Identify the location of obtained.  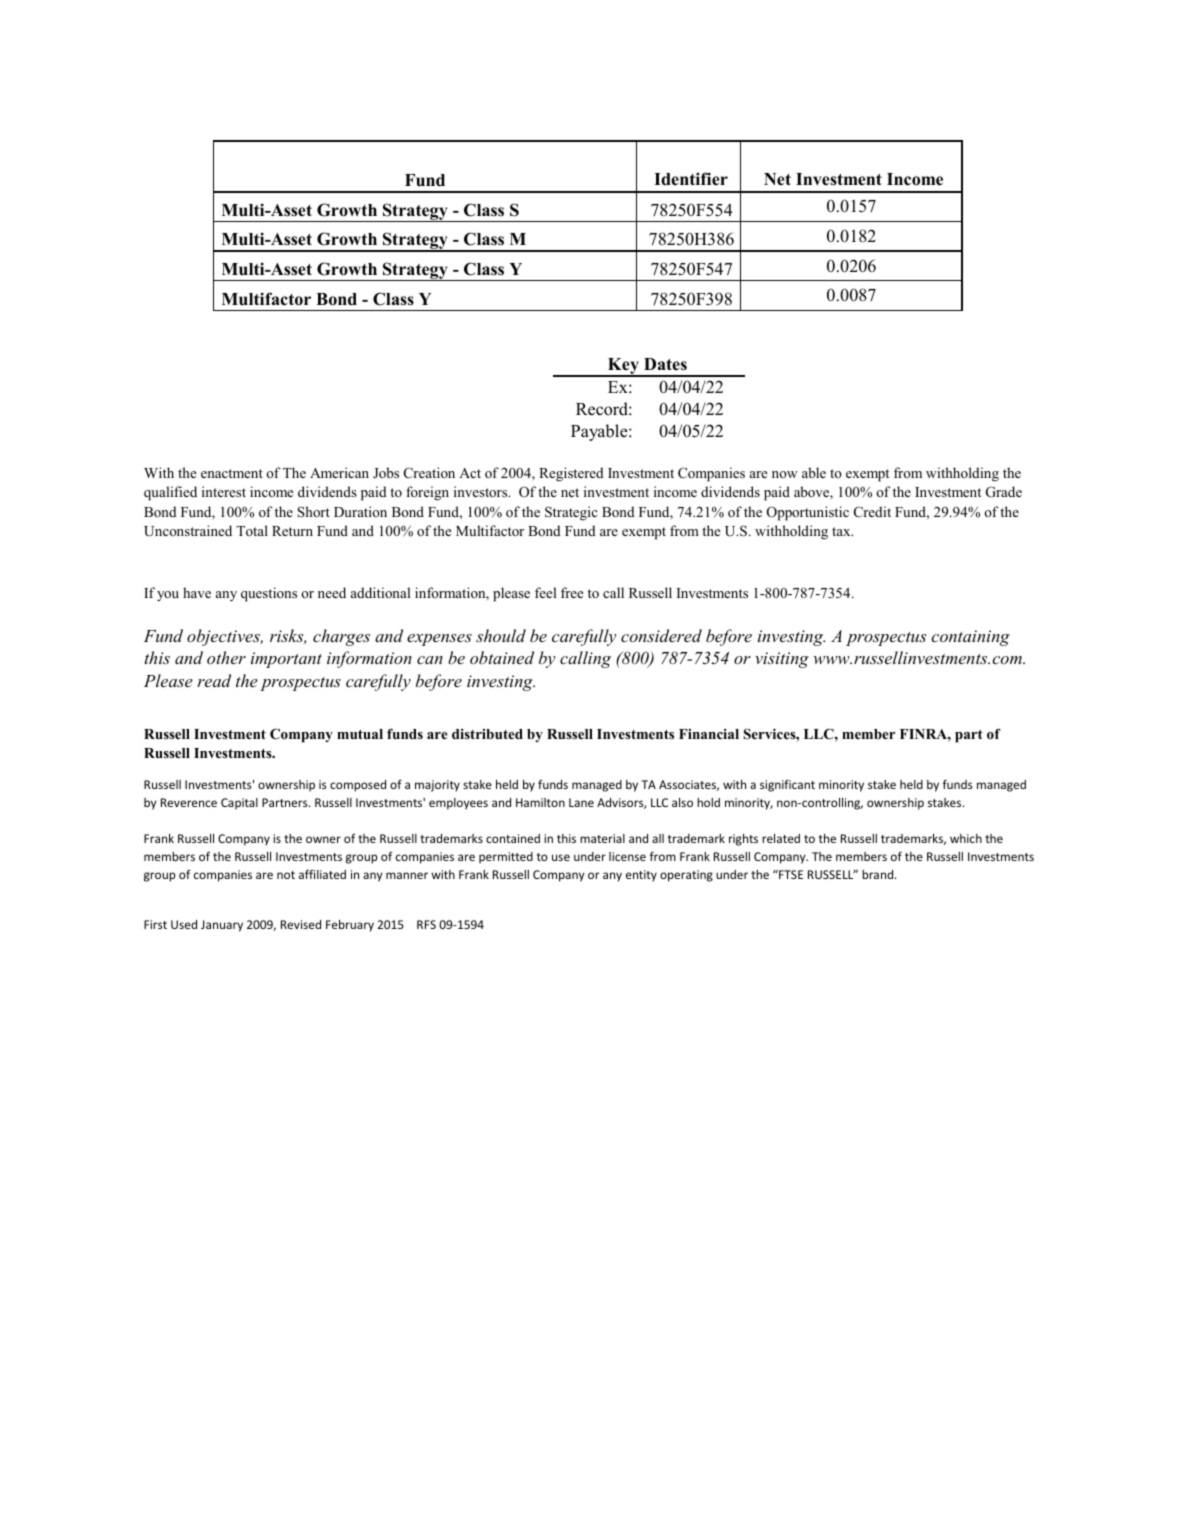
(502, 657).
